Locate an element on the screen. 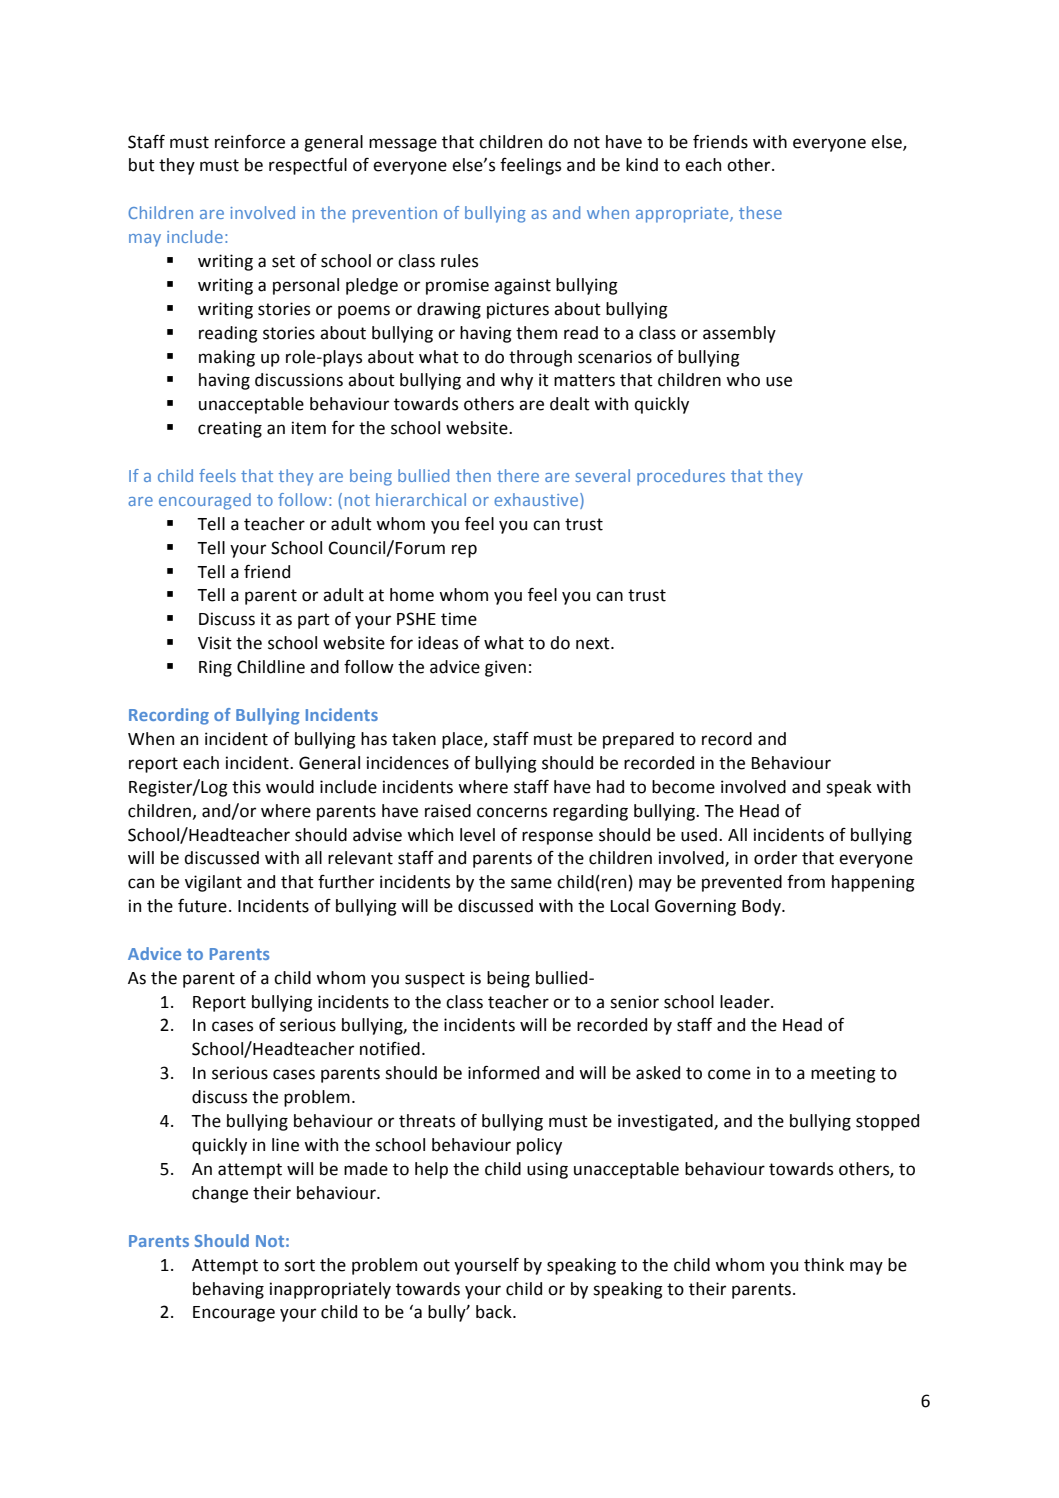  procedures is located at coordinates (681, 477).
